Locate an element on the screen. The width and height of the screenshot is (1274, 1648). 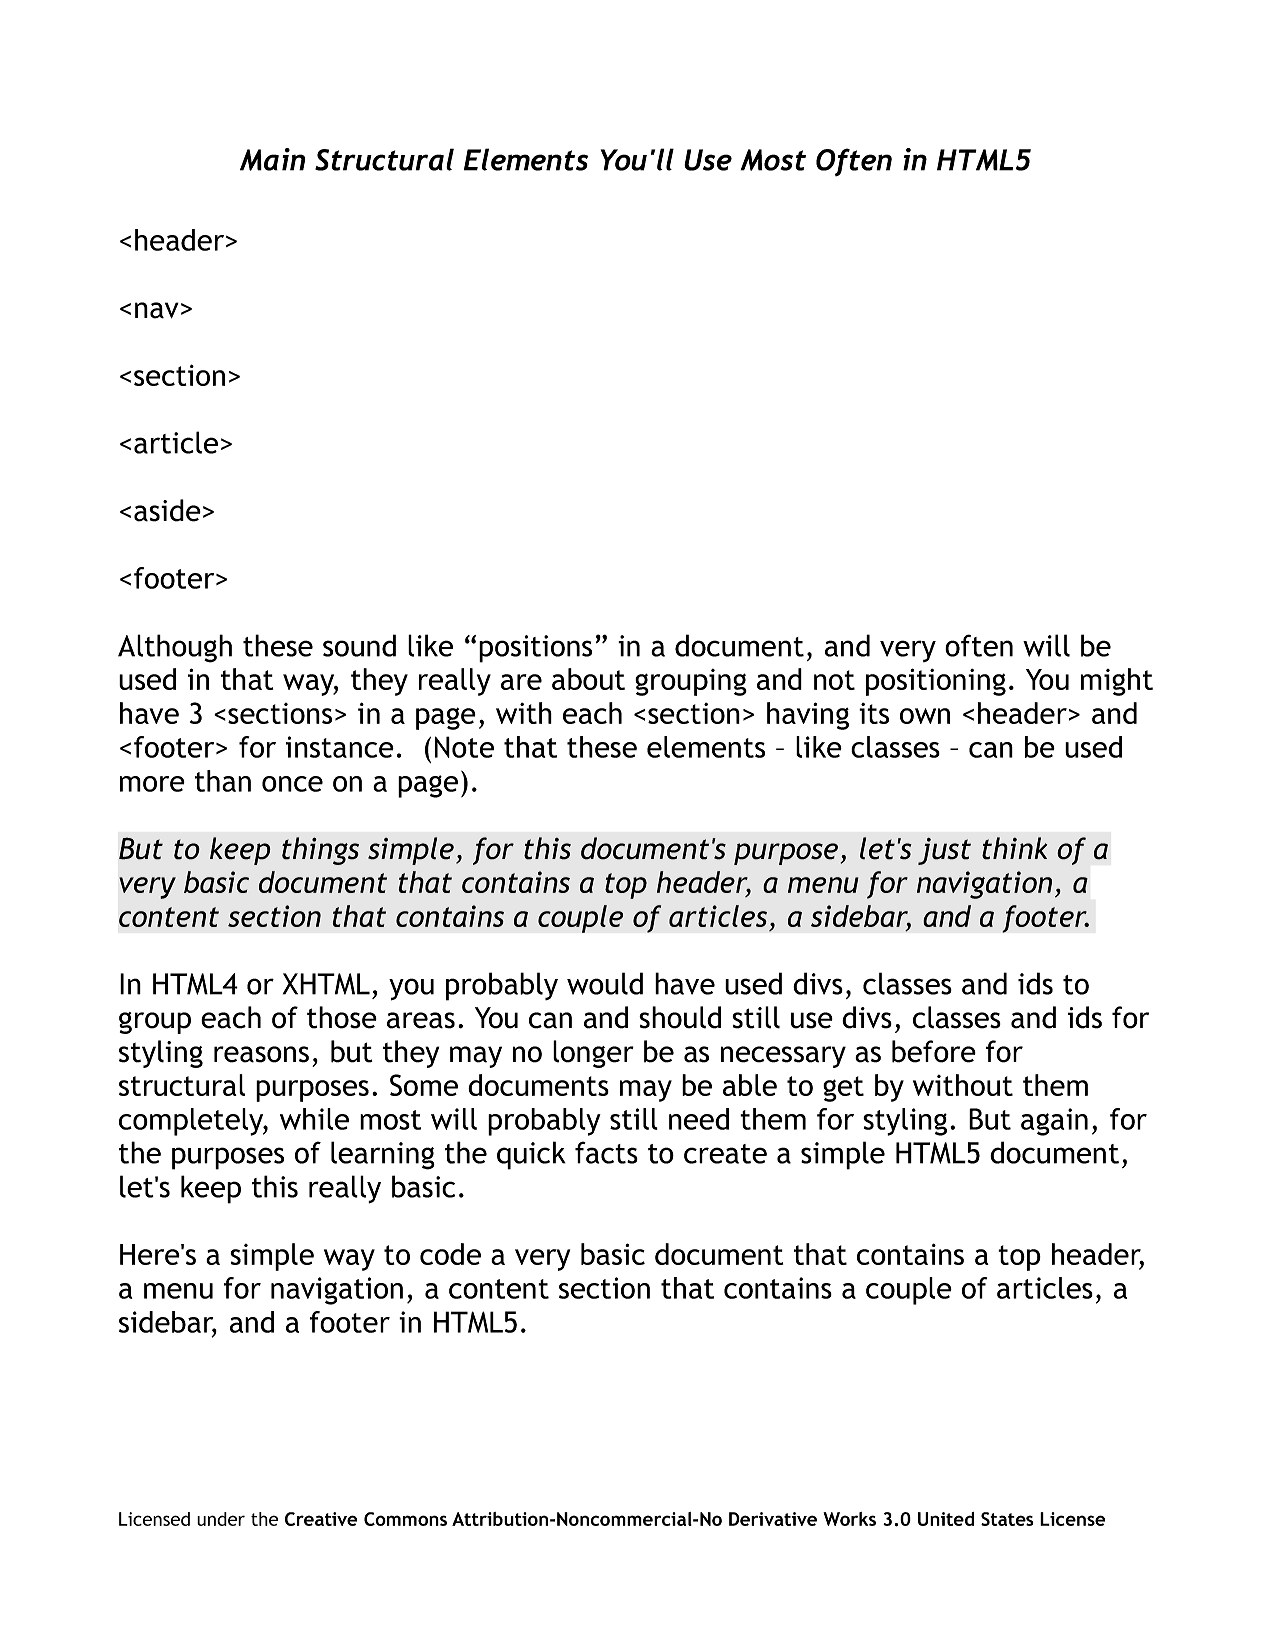
would is located at coordinates (605, 983).
